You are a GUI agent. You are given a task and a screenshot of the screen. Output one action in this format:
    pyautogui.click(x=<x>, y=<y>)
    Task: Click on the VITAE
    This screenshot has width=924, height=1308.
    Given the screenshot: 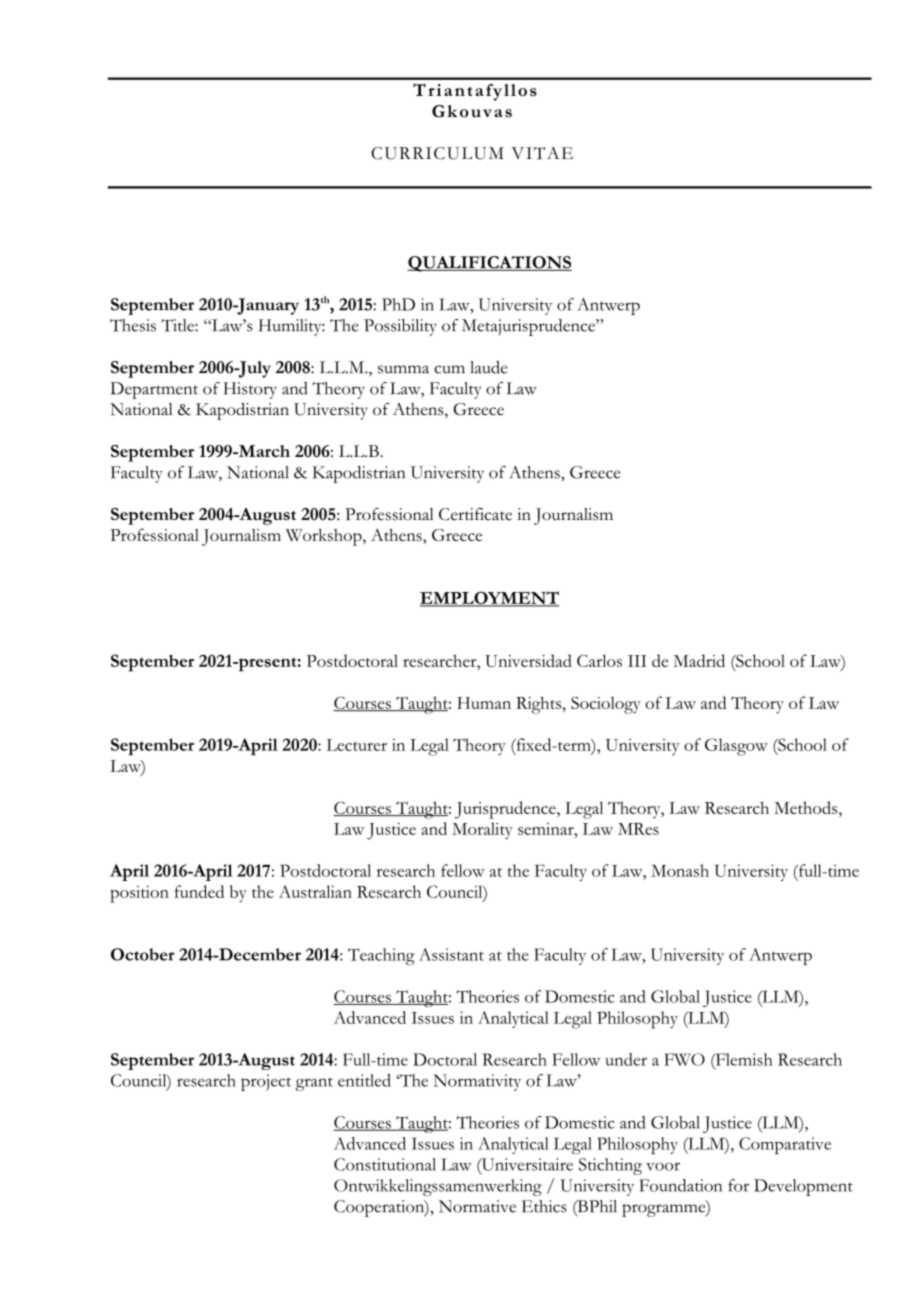 What is the action you would take?
    pyautogui.click(x=542, y=153)
